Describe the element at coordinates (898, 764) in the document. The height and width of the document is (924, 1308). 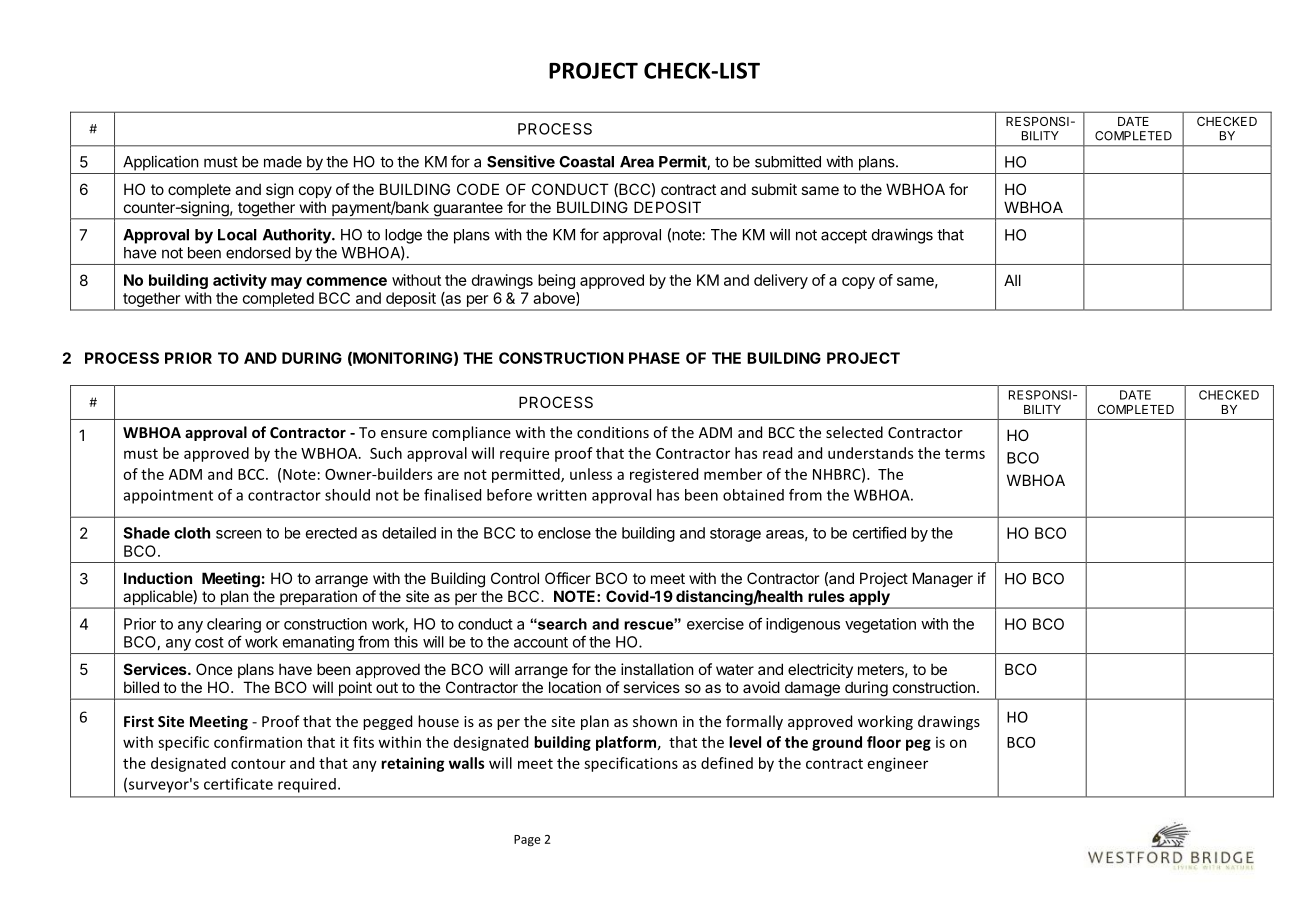
I see `engineer` at that location.
